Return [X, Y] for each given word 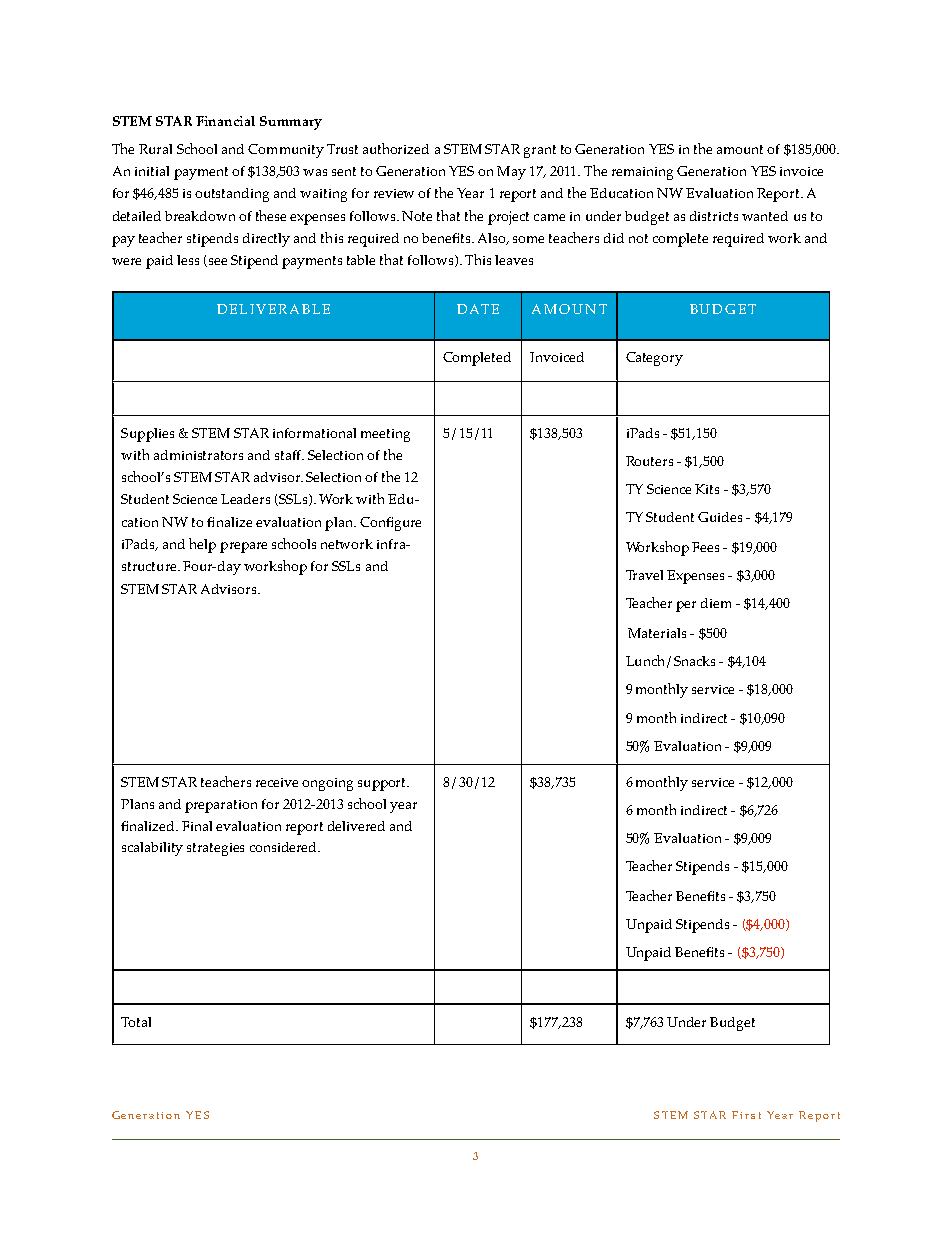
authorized [396, 148]
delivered [356, 826]
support [383, 784]
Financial [225, 121]
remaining [642, 173]
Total [136, 1022]
